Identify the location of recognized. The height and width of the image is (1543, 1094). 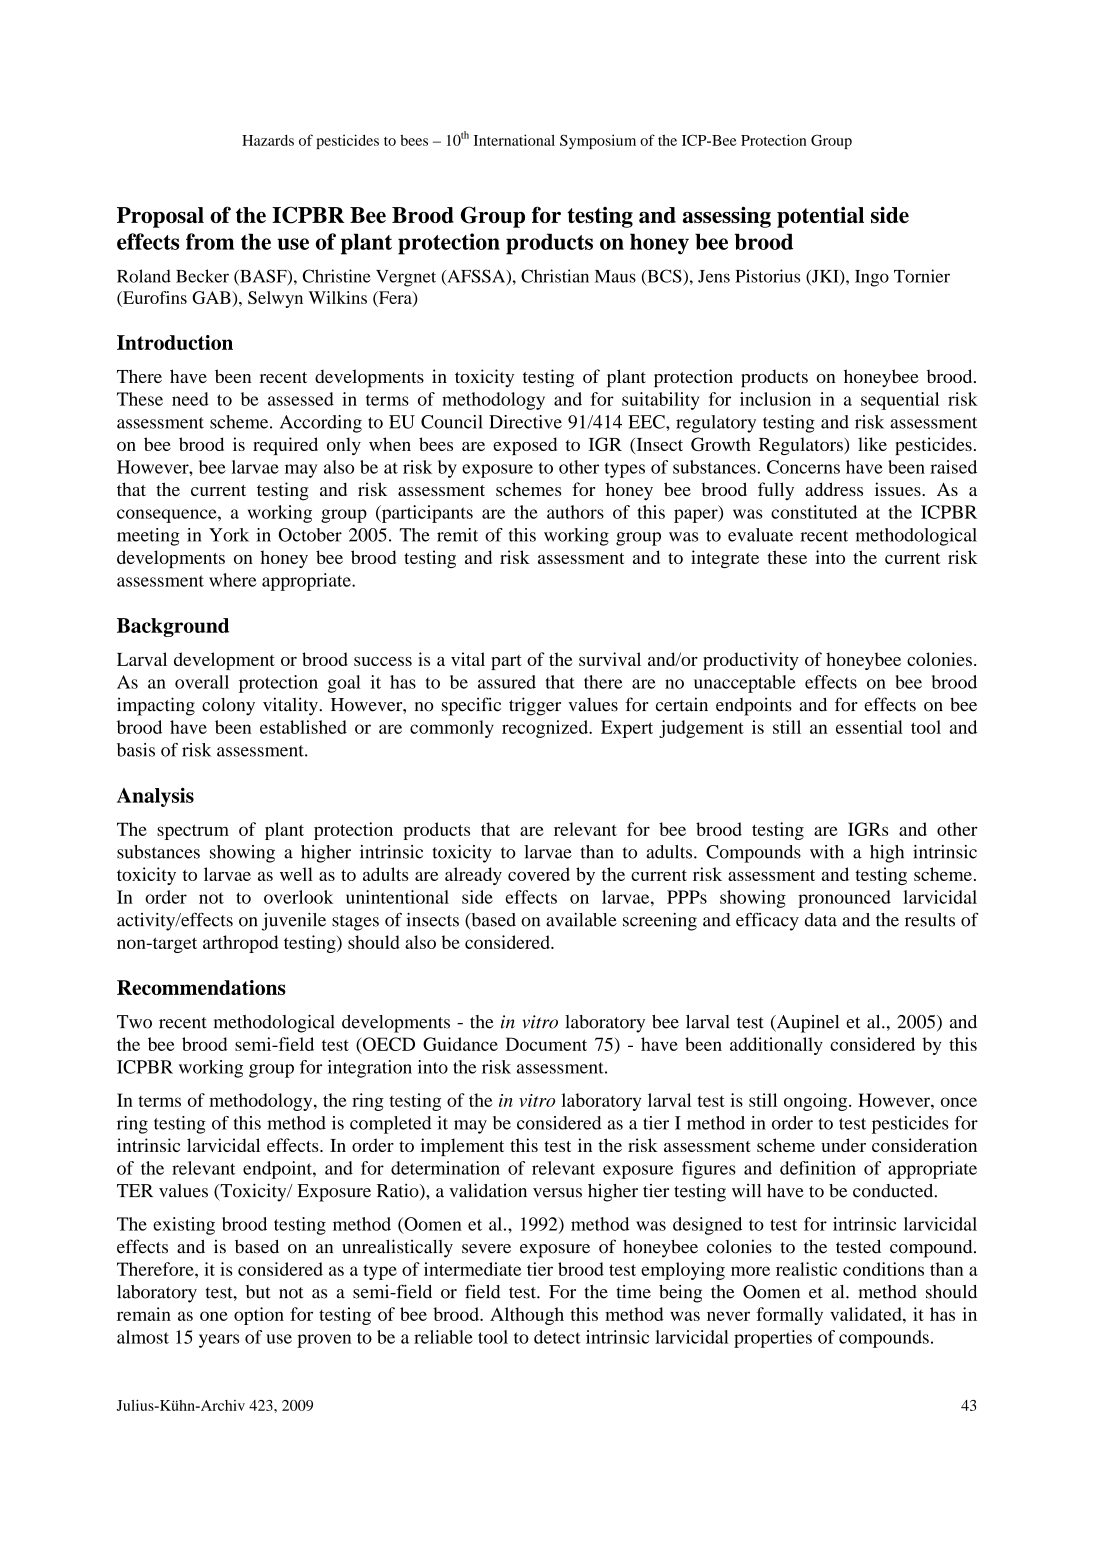
(546, 729).
